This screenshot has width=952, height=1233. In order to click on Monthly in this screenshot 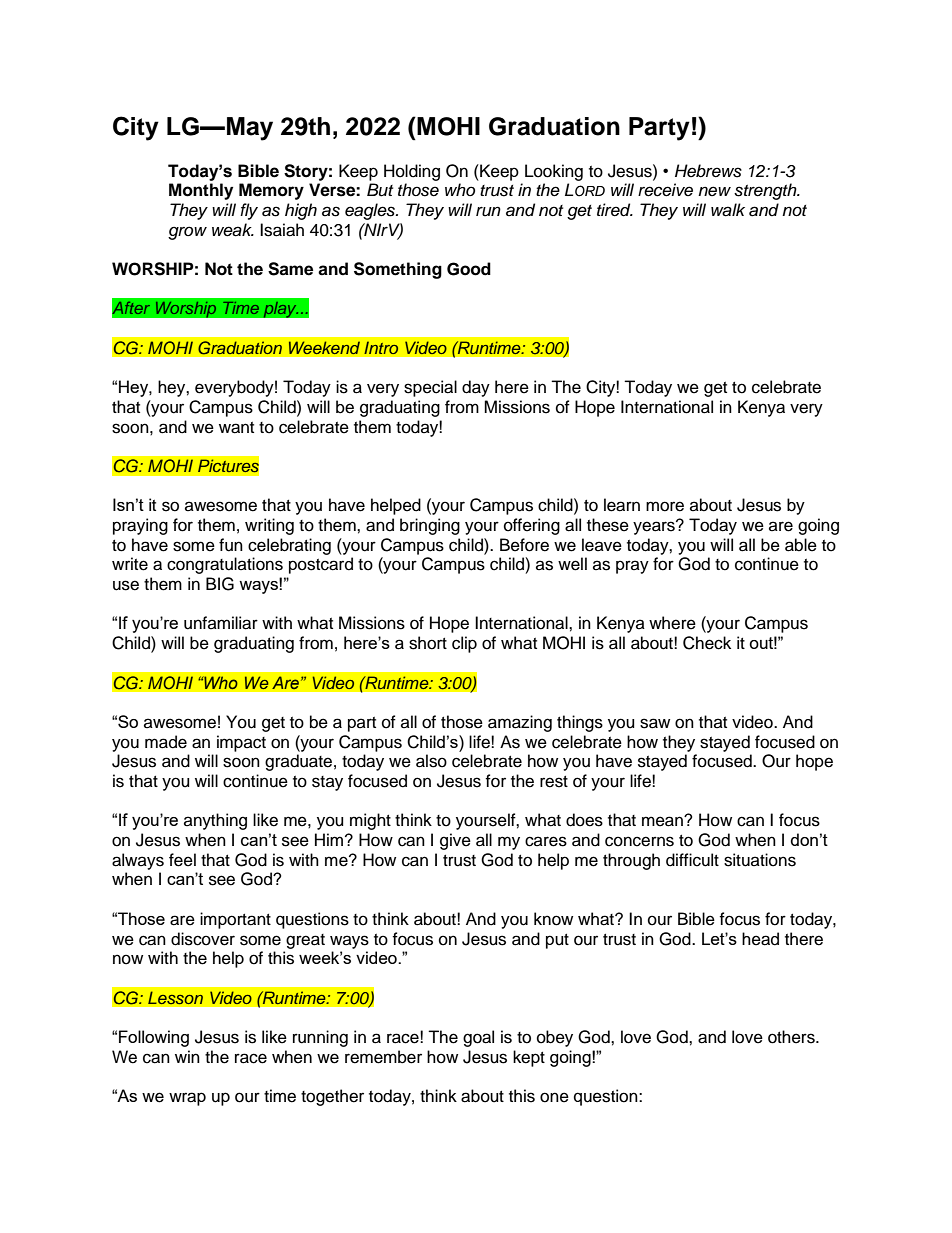, I will do `click(201, 191)`.
